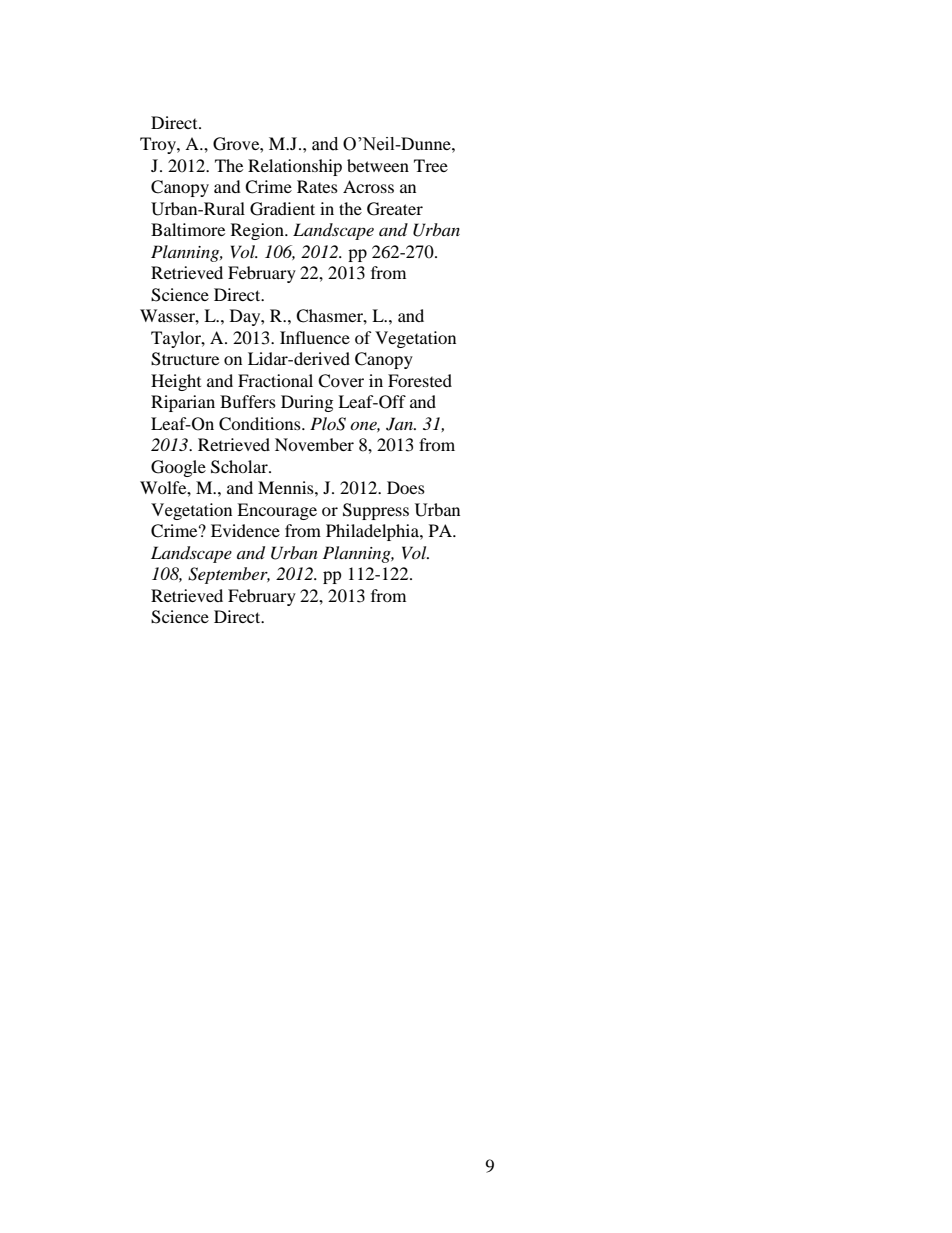  I want to click on Troy, so click(159, 145).
